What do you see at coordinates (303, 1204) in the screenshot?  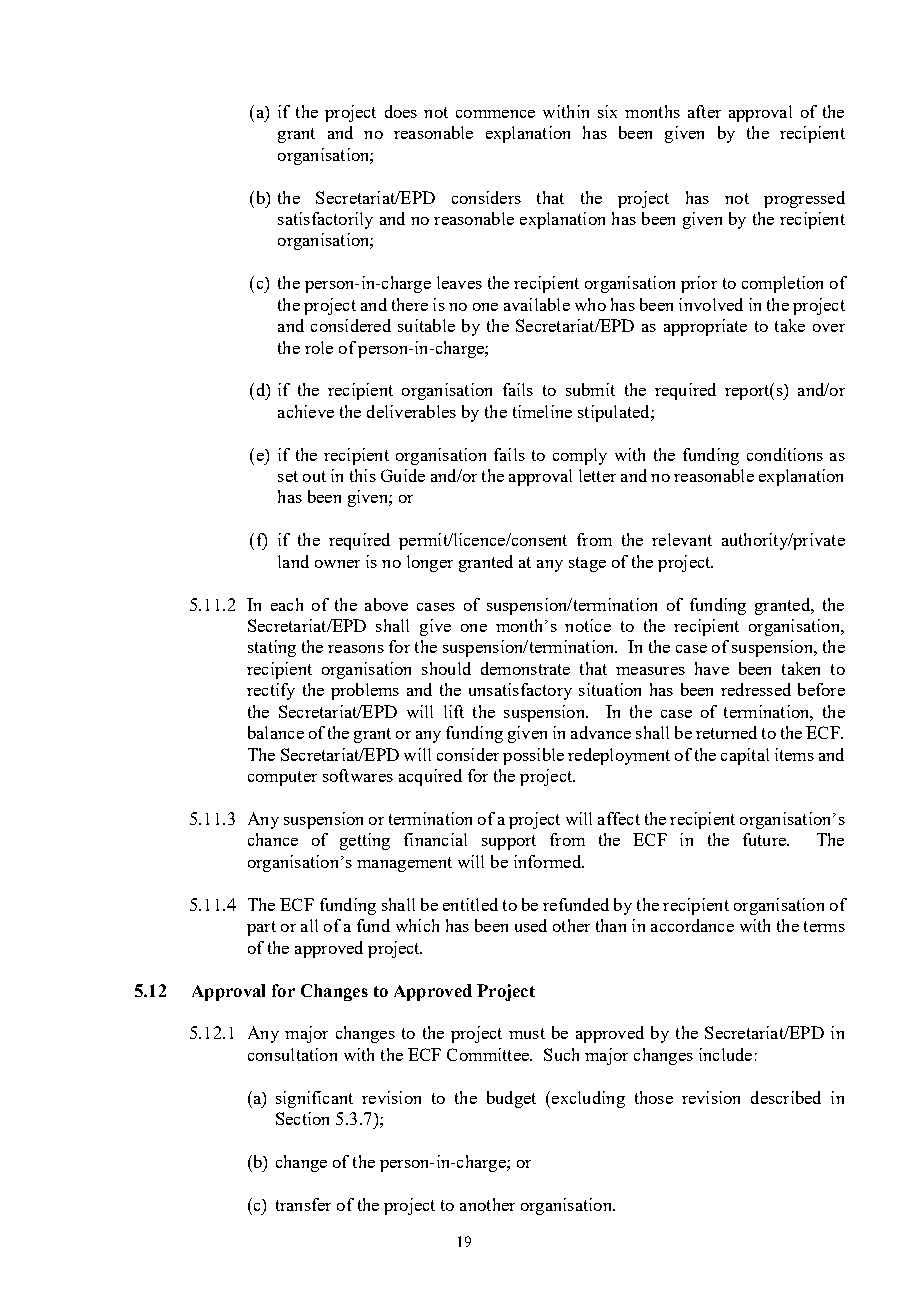 I see `transfer` at bounding box center [303, 1204].
